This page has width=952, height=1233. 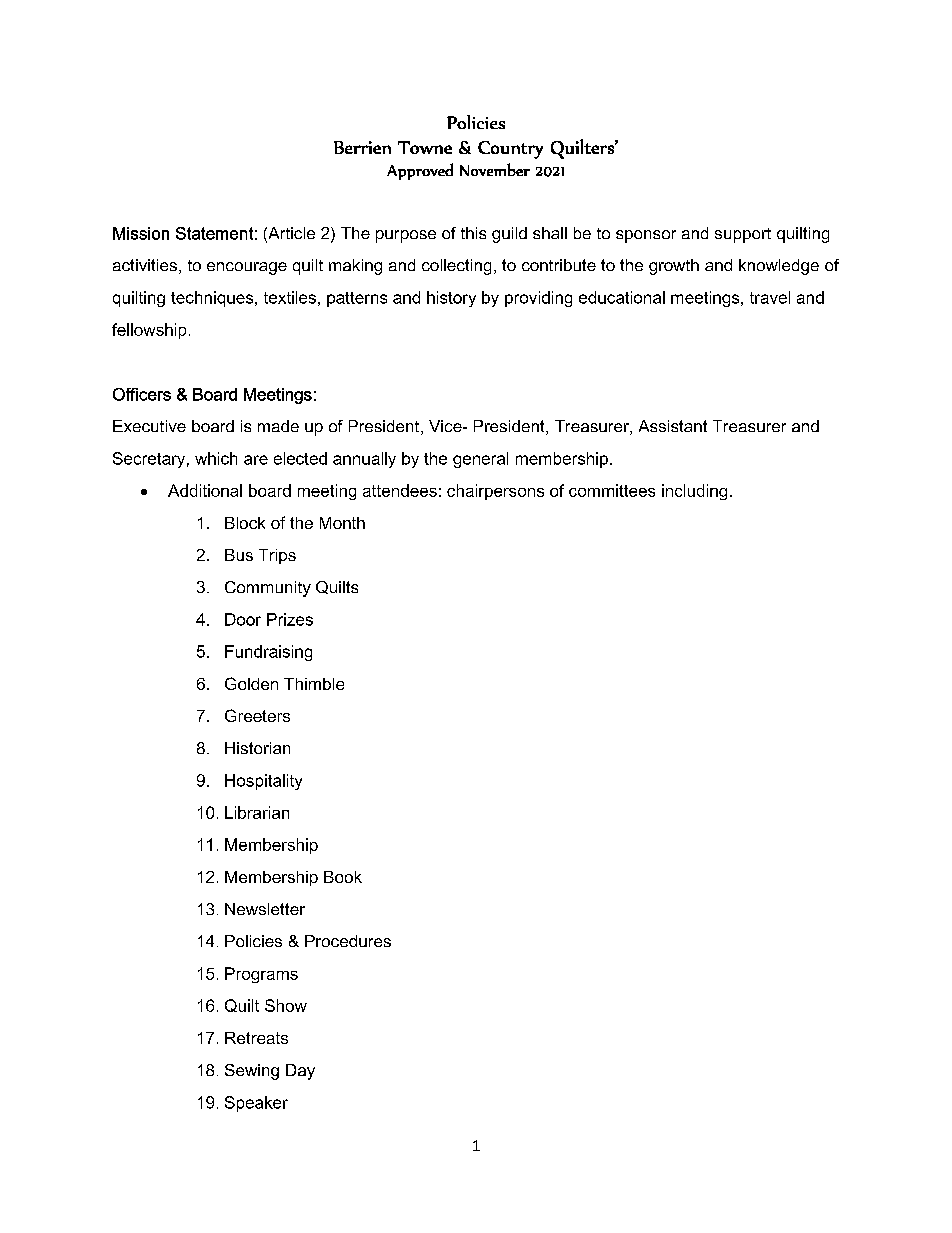 I want to click on Procedures, so click(x=348, y=941).
